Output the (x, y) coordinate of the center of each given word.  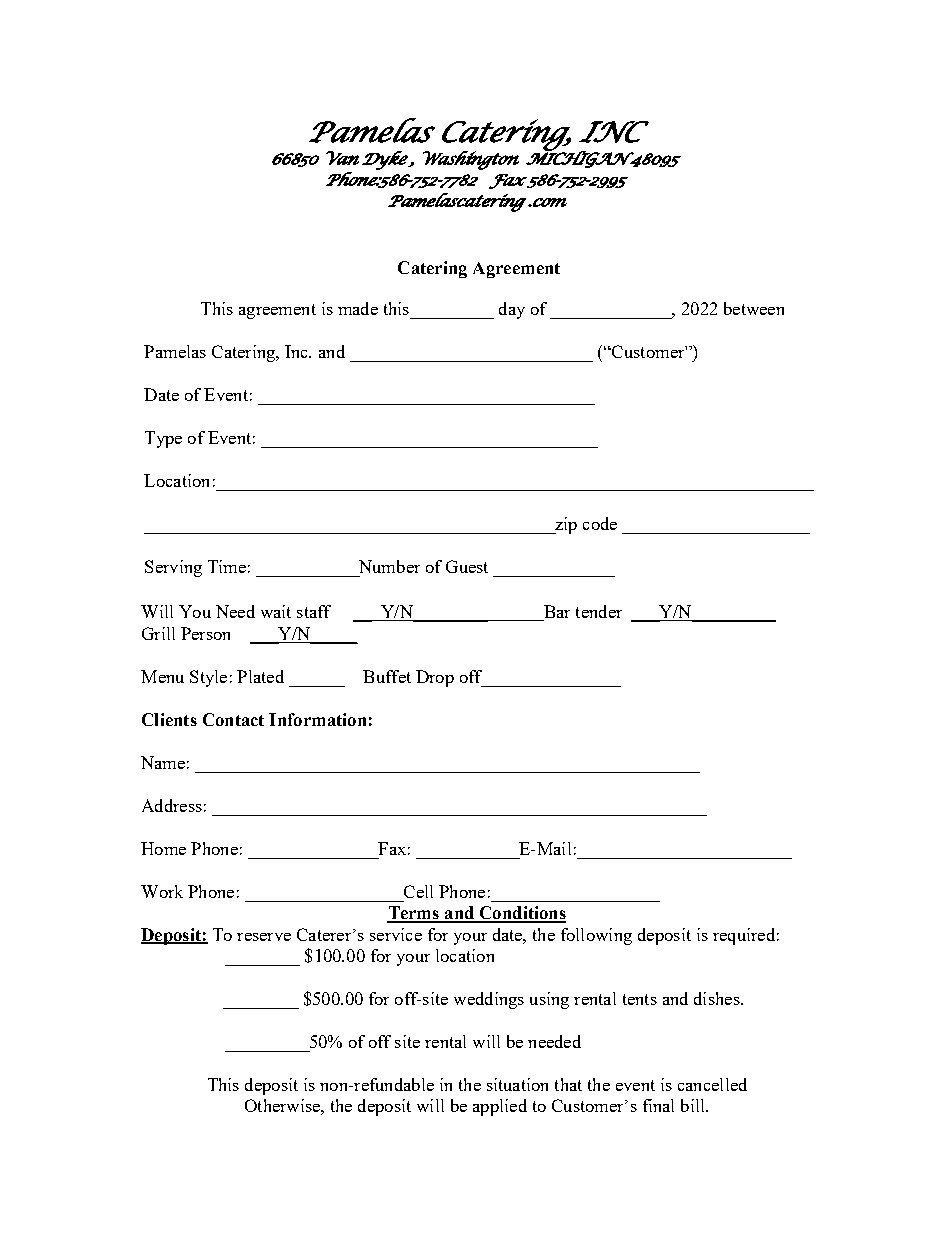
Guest (467, 566)
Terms (414, 914)
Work (162, 891)
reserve (264, 937)
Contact (233, 719)
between (754, 308)
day (512, 310)
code (600, 523)
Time (227, 566)
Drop (435, 678)
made (358, 308)
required (744, 936)
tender (599, 611)
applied (500, 1107)
